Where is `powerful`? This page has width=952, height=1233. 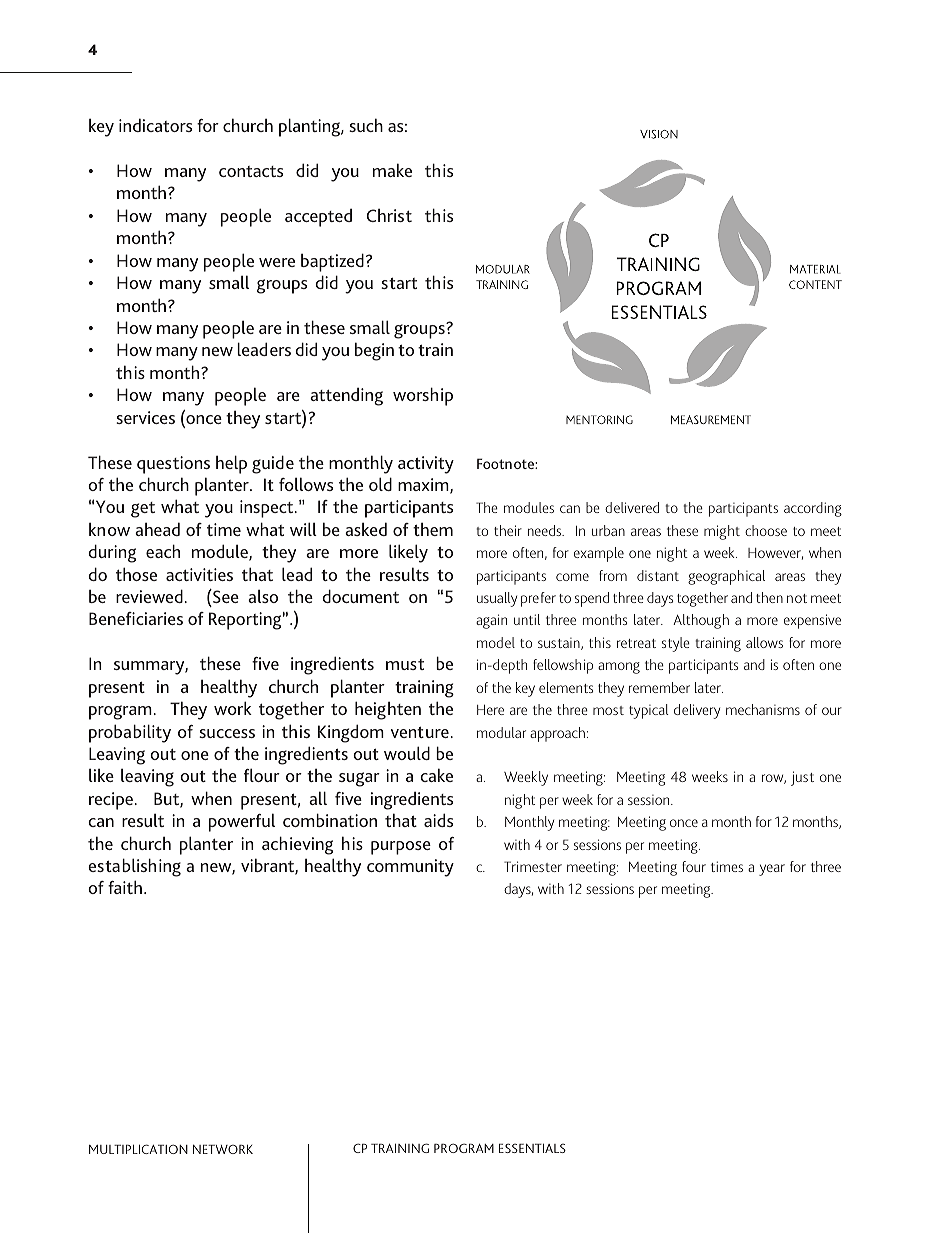
powerful is located at coordinates (242, 822).
